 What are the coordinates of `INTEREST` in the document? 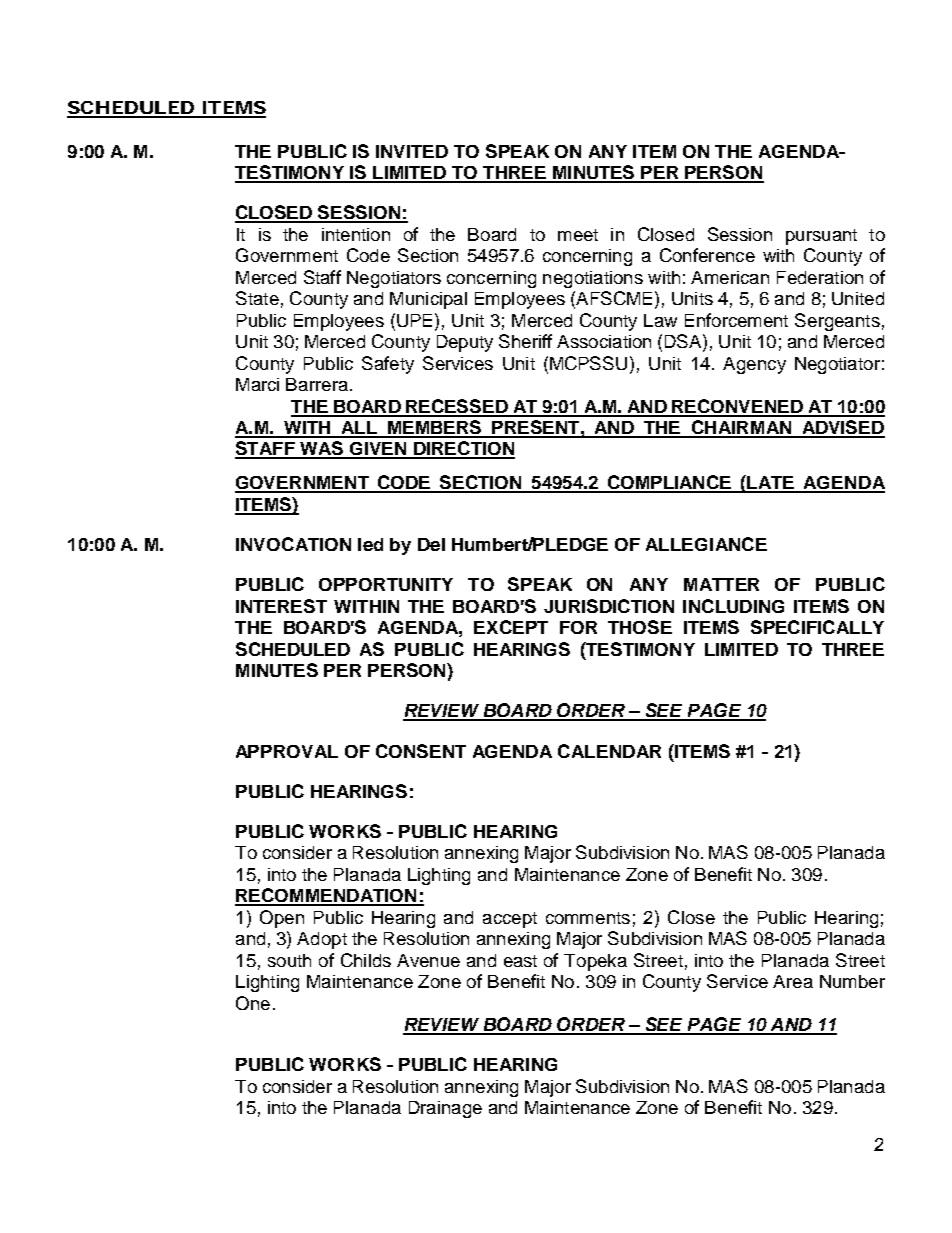 It's located at (281, 606).
